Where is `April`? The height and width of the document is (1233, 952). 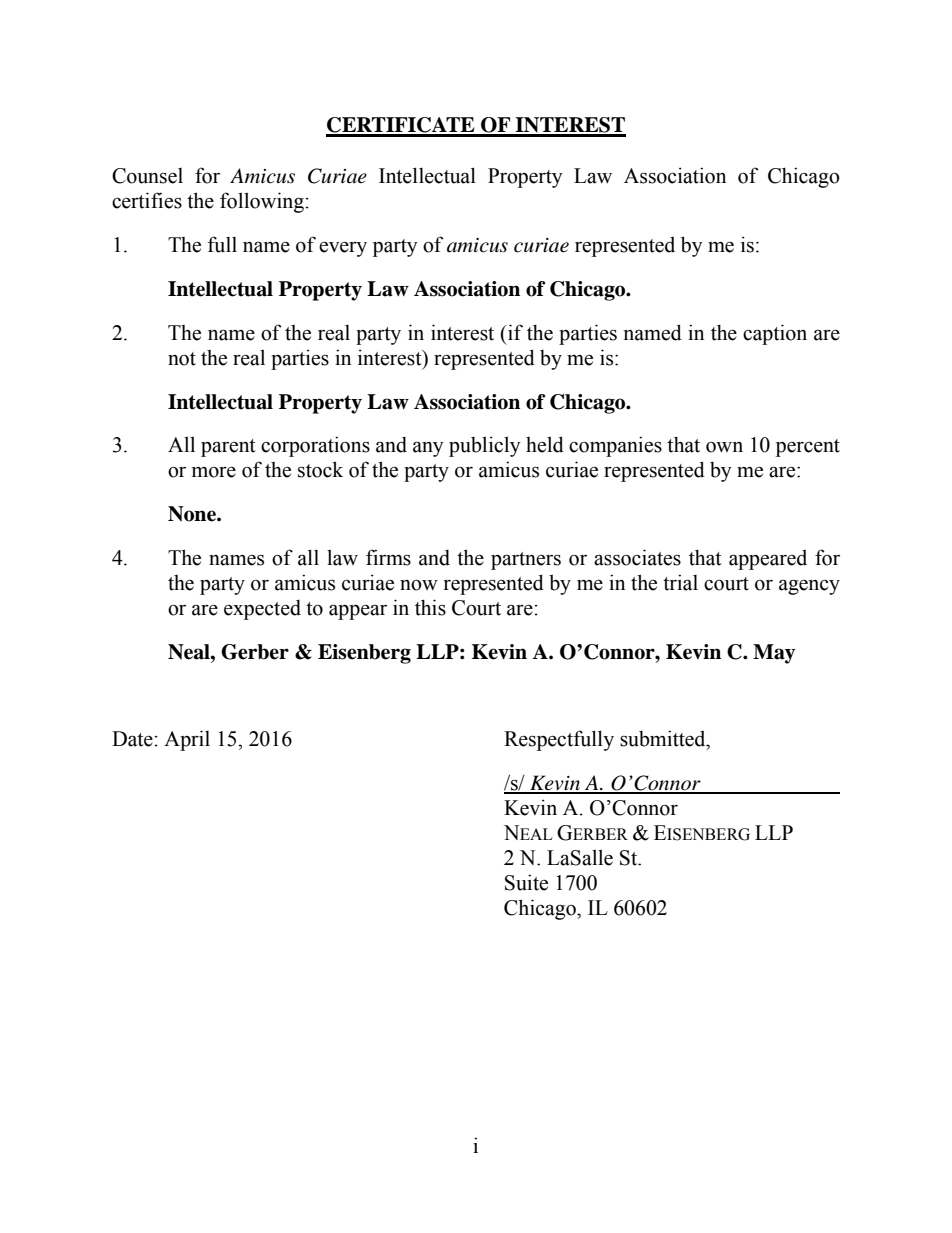 April is located at coordinates (187, 740).
